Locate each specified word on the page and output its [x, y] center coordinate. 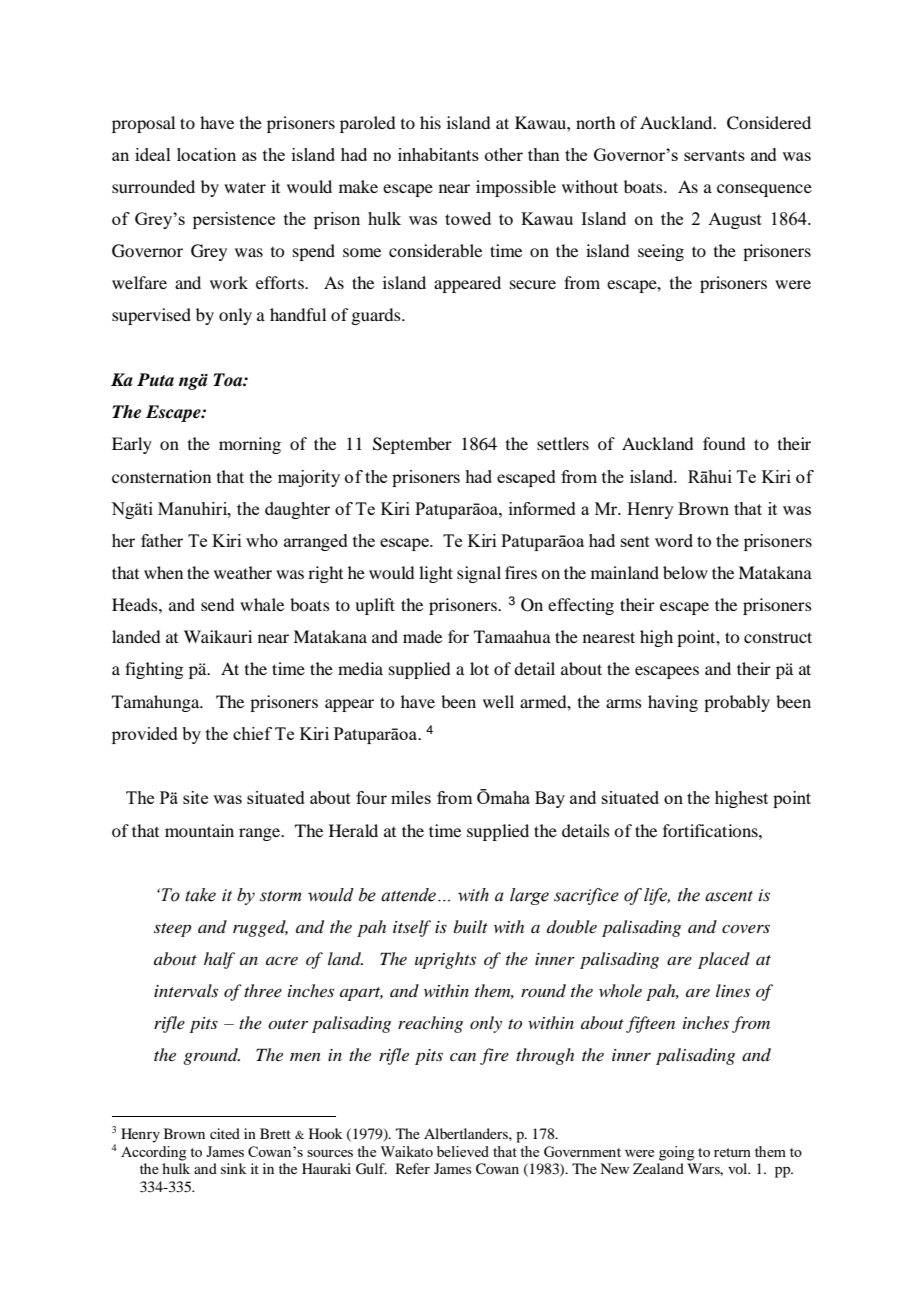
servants [714, 155]
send [217, 604]
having [673, 703]
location [206, 154]
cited [225, 1133]
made [422, 636]
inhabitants [438, 154]
